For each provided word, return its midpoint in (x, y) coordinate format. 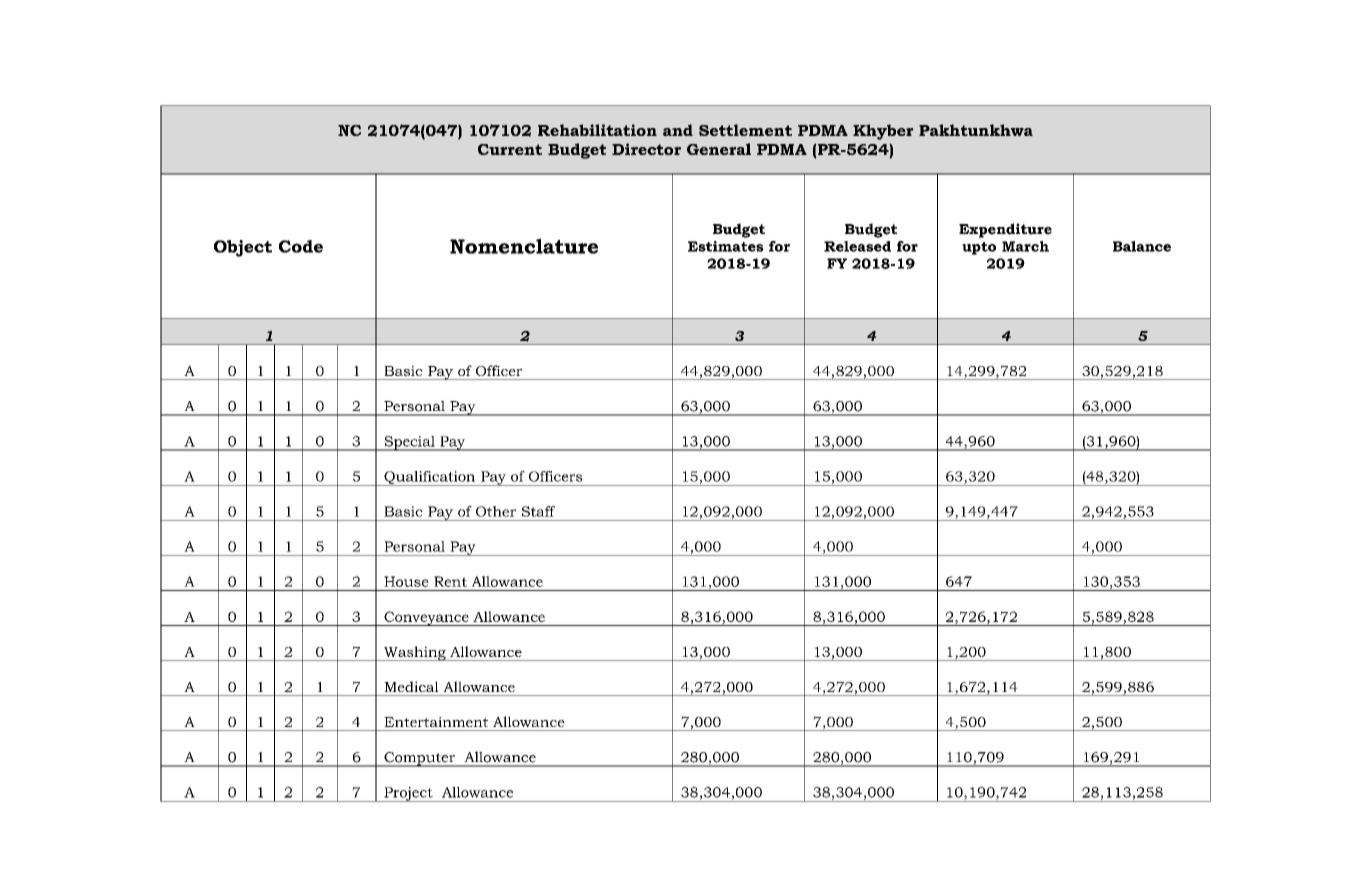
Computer (420, 759)
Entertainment (436, 722)
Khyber (883, 132)
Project (408, 794)
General (719, 149)
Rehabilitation (597, 130)
